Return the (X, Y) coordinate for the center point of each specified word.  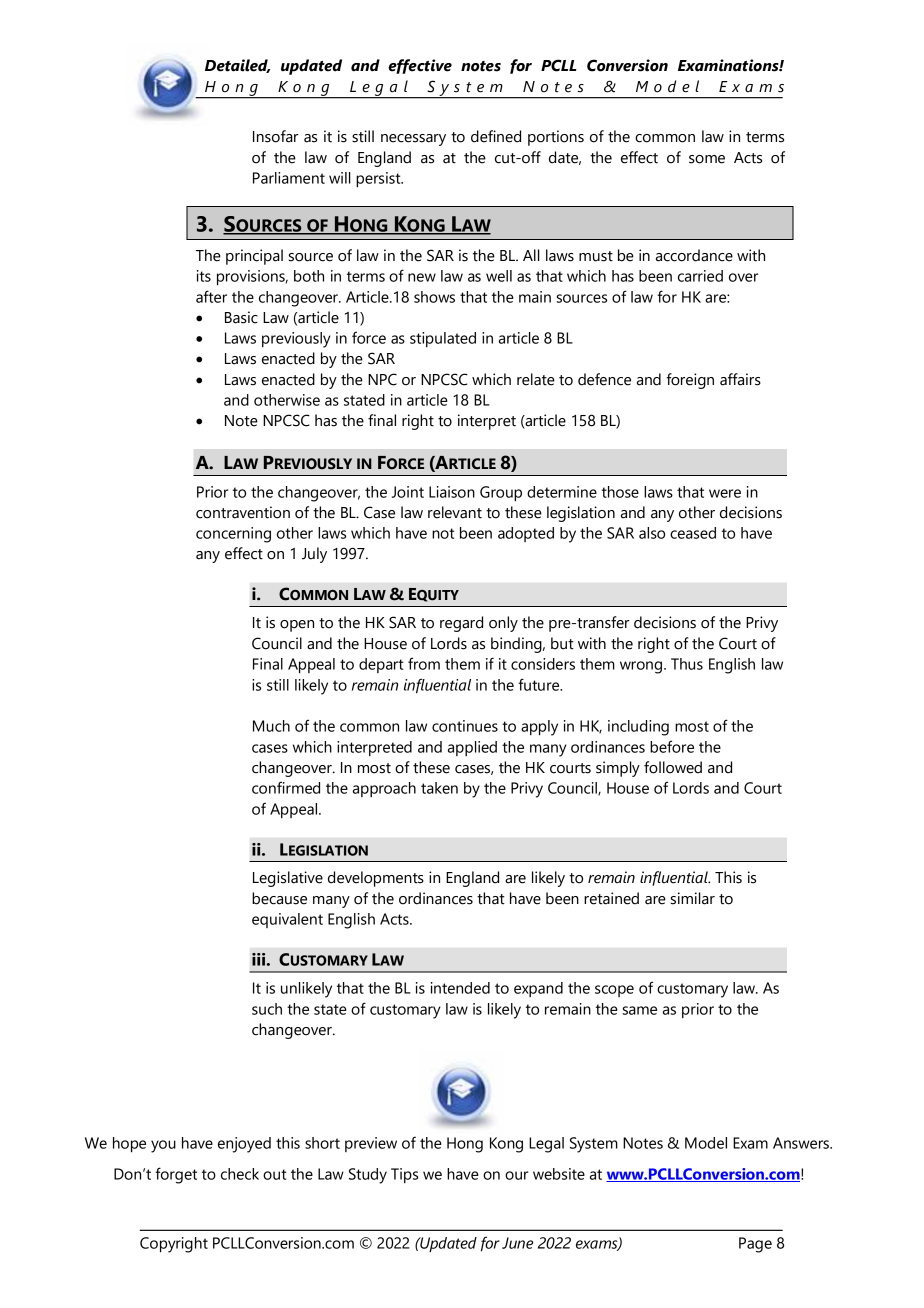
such (267, 1009)
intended (460, 988)
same (639, 1010)
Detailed (237, 66)
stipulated (443, 339)
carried (700, 276)
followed (673, 767)
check (240, 1174)
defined (496, 136)
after (211, 296)
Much (271, 726)
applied (472, 748)
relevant (455, 512)
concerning (233, 535)
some (707, 159)
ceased (693, 533)
